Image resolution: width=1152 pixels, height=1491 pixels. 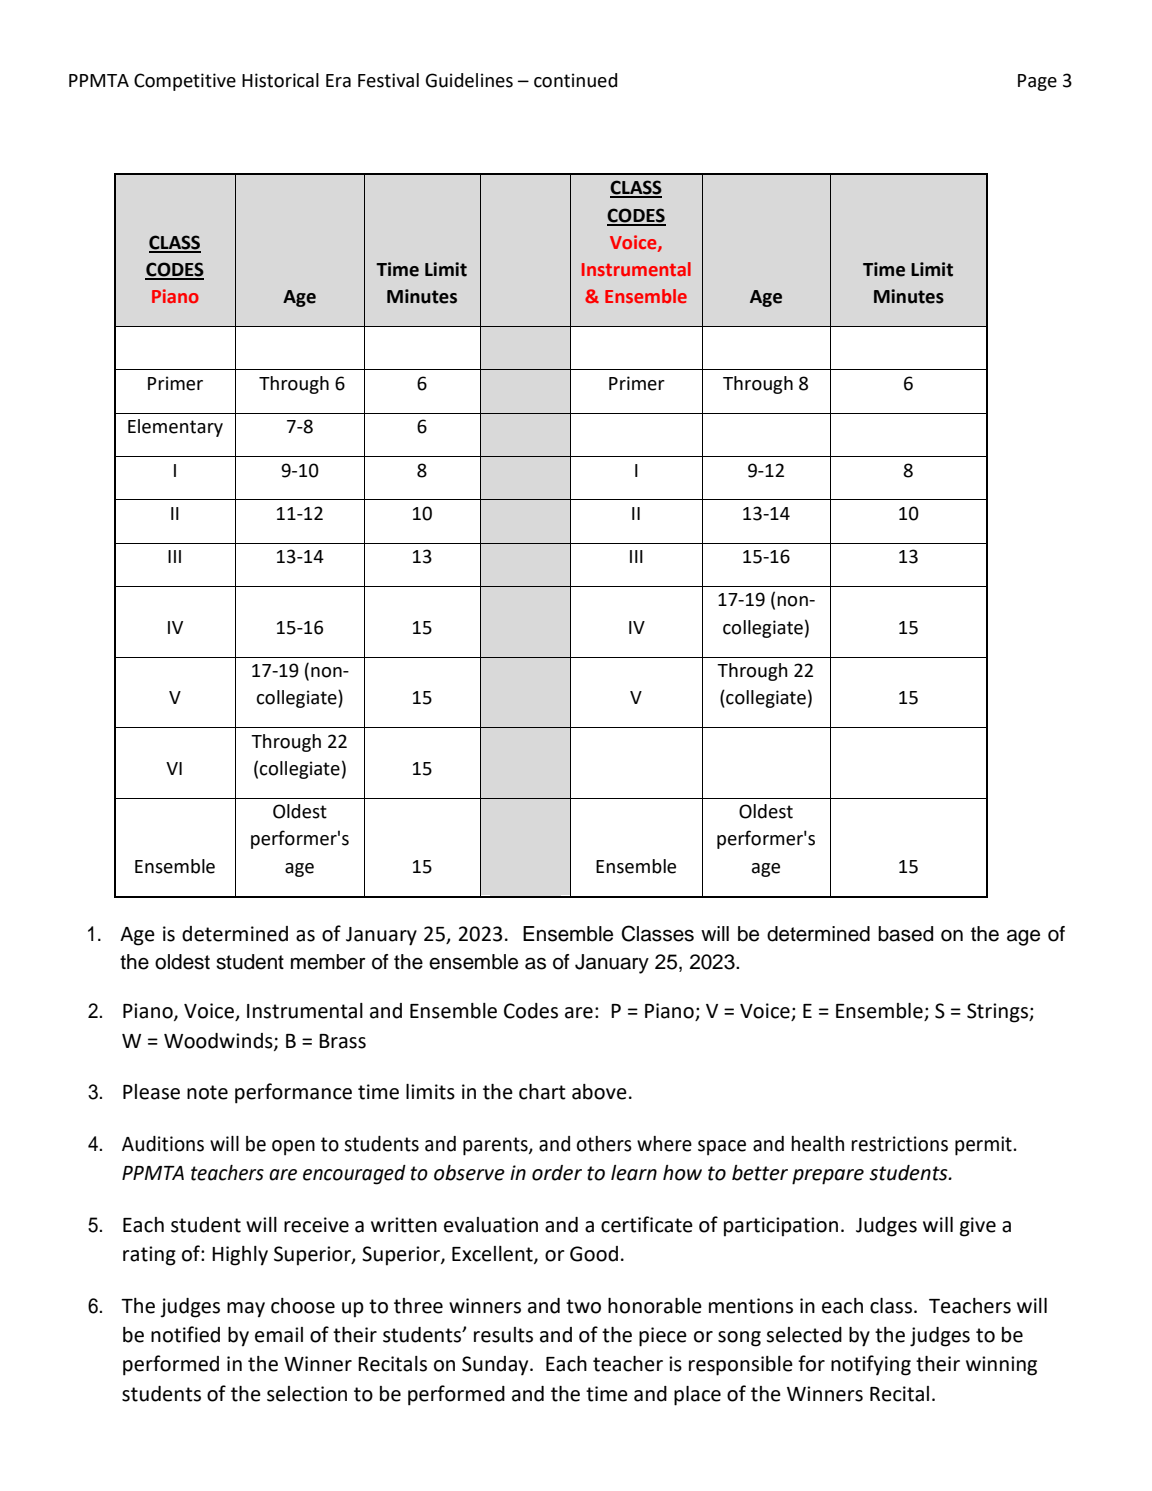 What do you see at coordinates (575, 80) in the page?
I see `continued` at bounding box center [575, 80].
